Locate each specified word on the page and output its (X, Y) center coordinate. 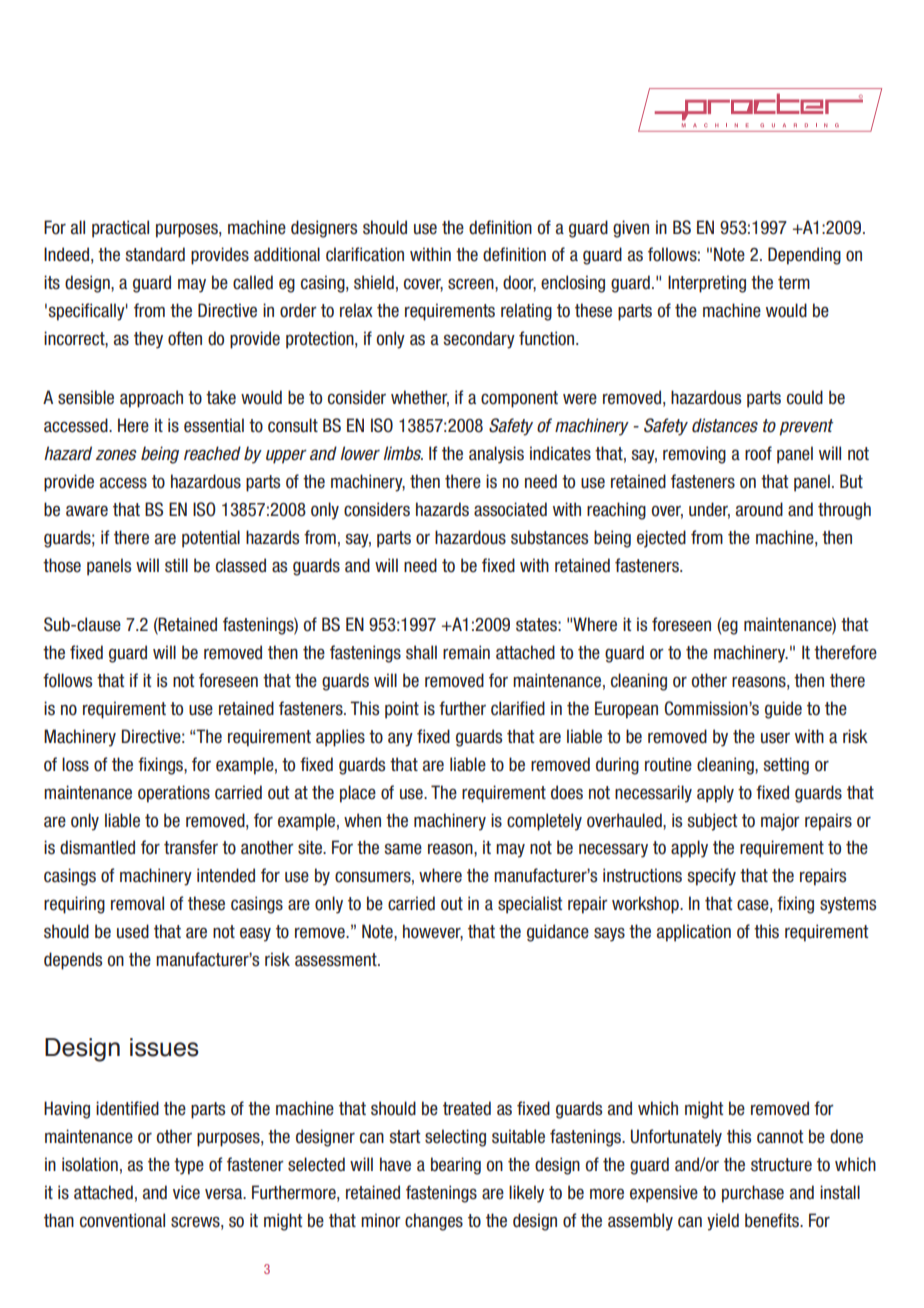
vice (186, 1192)
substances (549, 537)
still (176, 565)
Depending (804, 256)
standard (155, 254)
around (759, 509)
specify (711, 877)
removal (137, 903)
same (403, 849)
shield (374, 282)
